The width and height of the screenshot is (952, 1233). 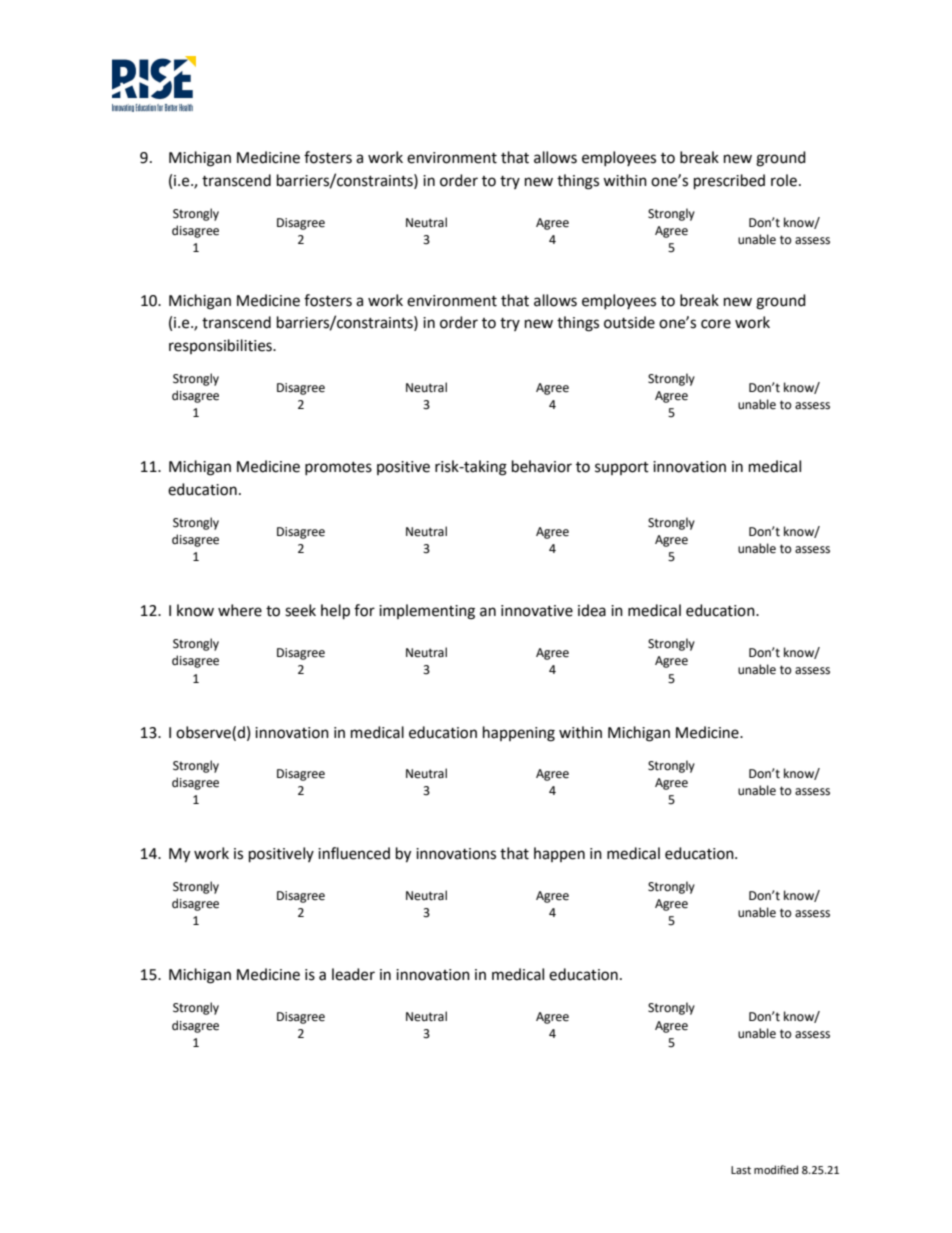 What do you see at coordinates (338, 468) in the screenshot?
I see `promotes` at bounding box center [338, 468].
